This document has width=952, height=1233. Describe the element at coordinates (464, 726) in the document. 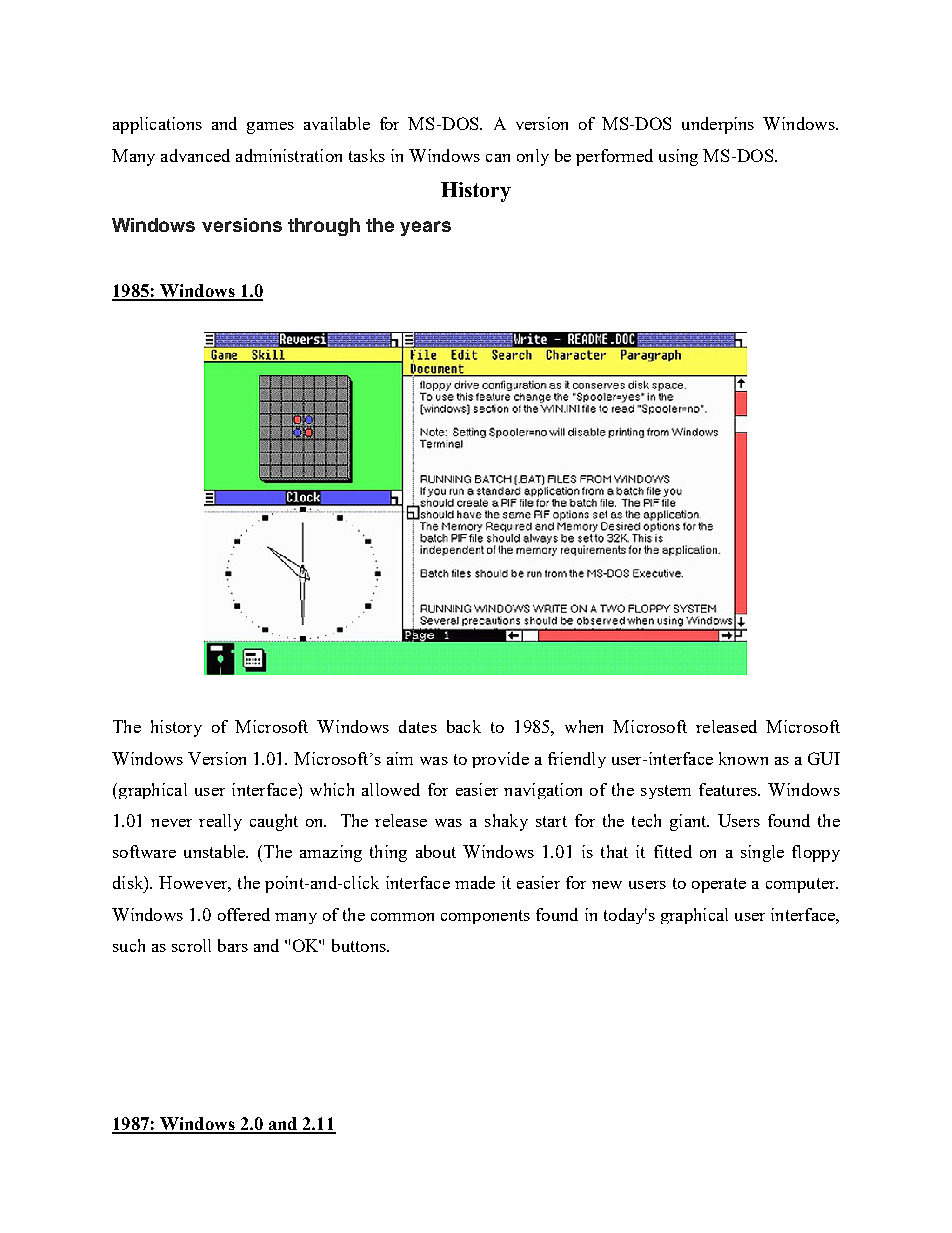

I see `back` at that location.
